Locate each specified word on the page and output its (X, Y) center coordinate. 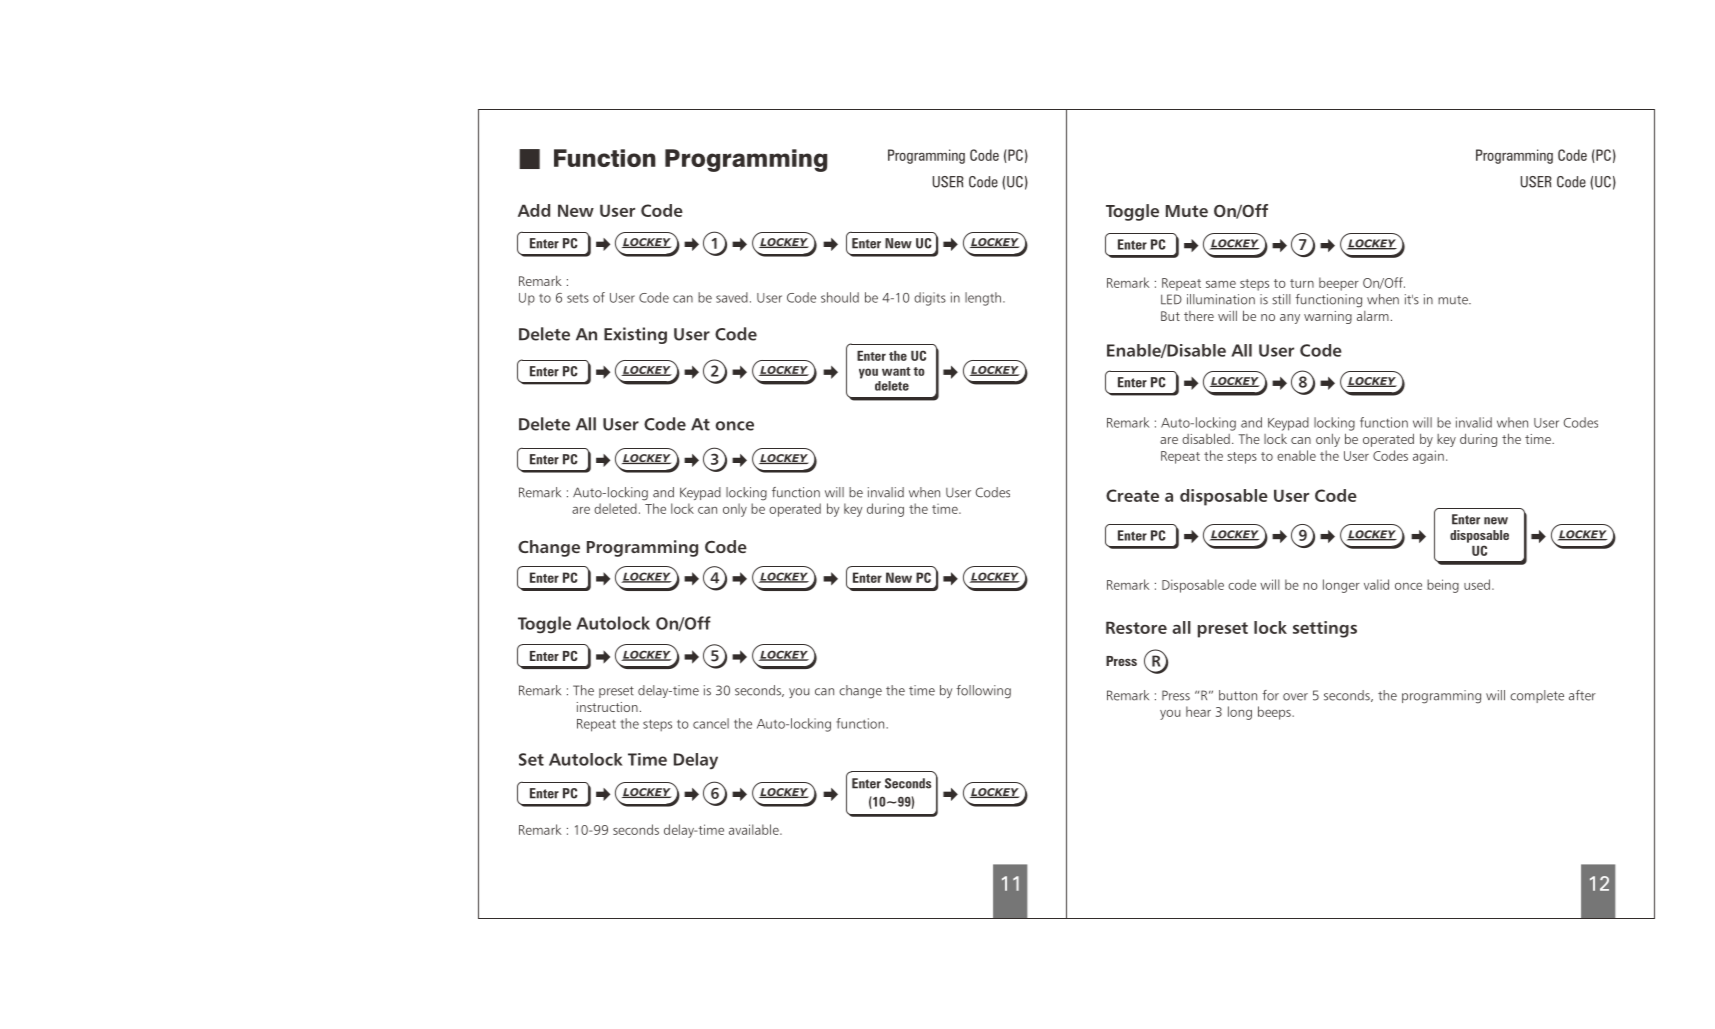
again (1428, 457)
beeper (1339, 284)
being (1443, 586)
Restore (1136, 627)
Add (534, 210)
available (755, 829)
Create (1132, 495)
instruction (607, 707)
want (896, 371)
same (1221, 284)
